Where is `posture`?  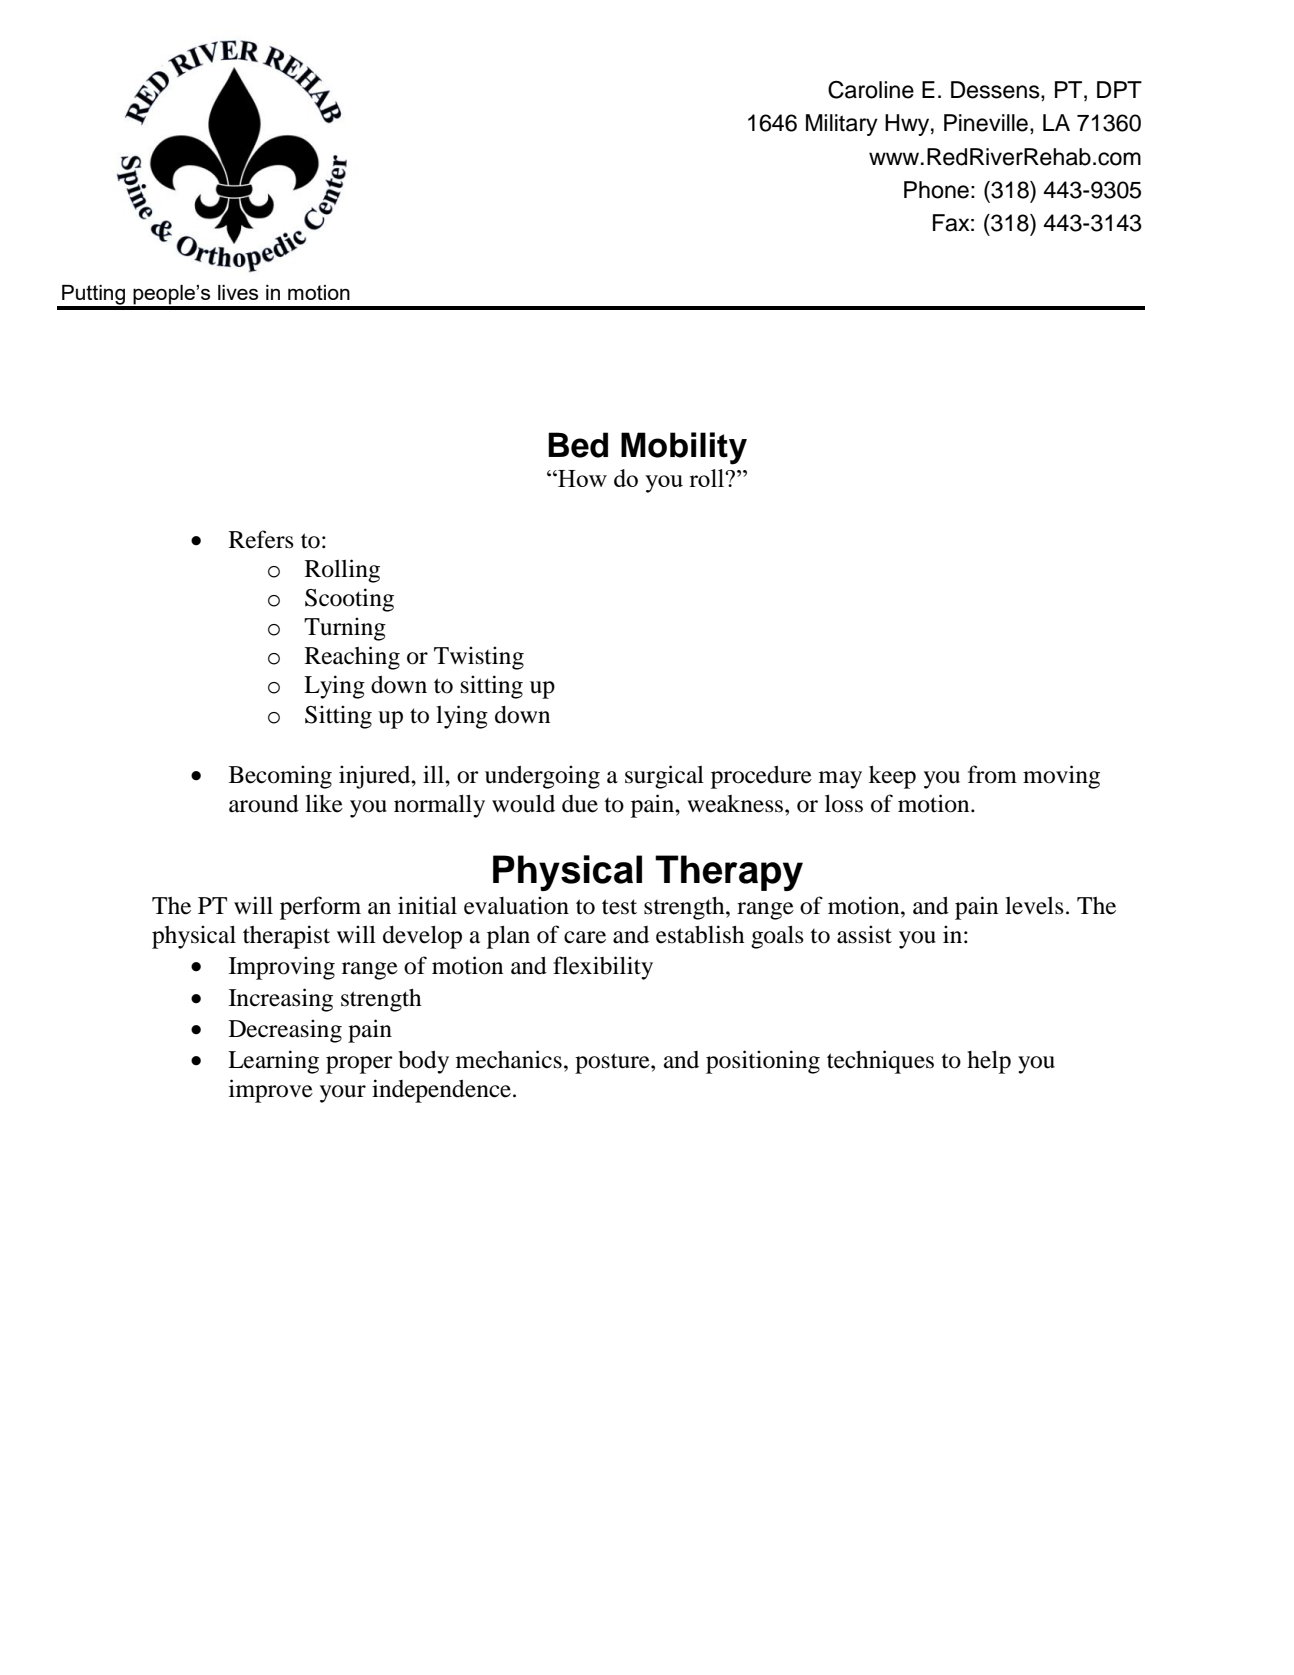
posture is located at coordinates (613, 1063).
